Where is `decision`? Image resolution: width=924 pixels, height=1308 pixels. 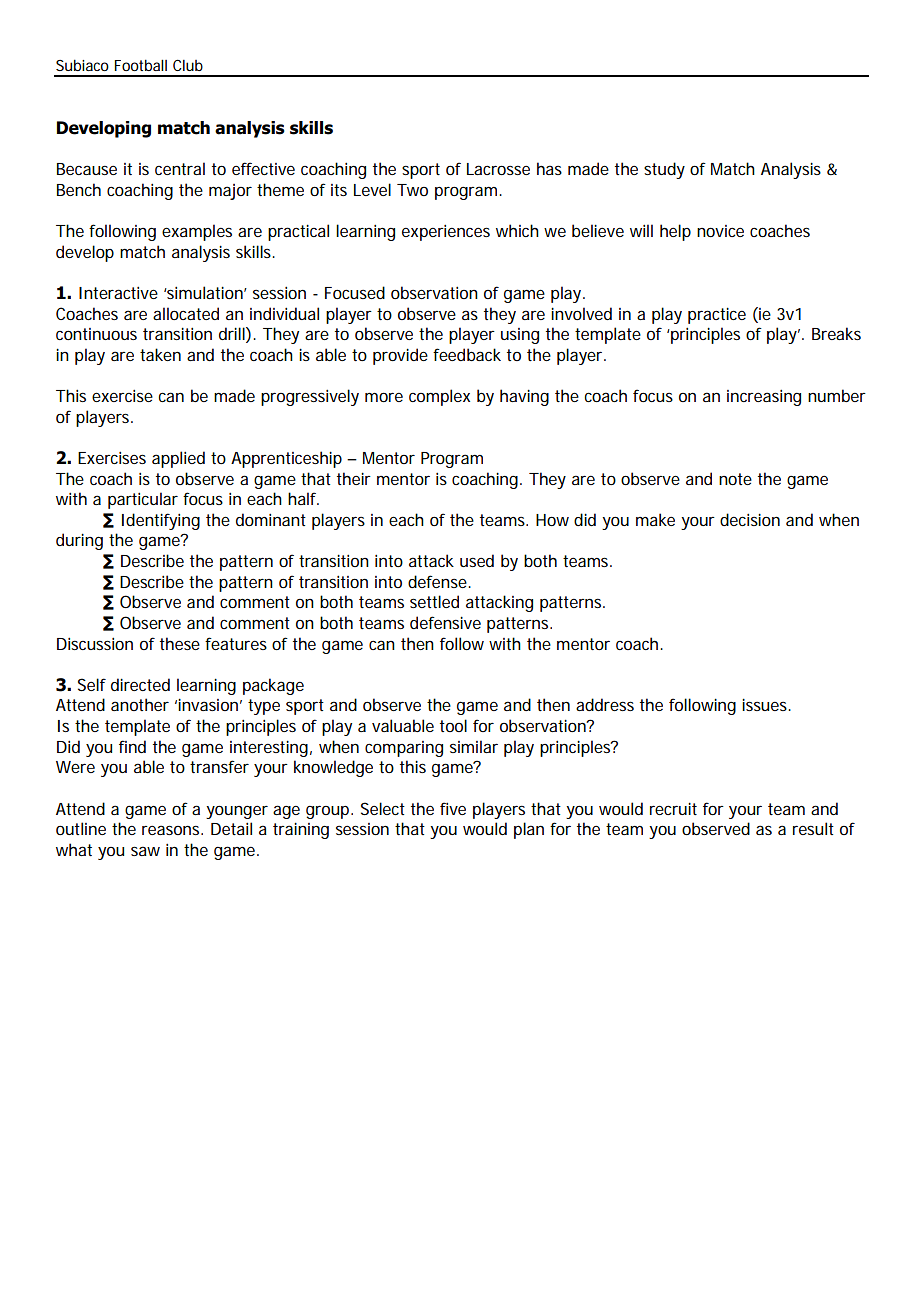
decision is located at coordinates (750, 519).
